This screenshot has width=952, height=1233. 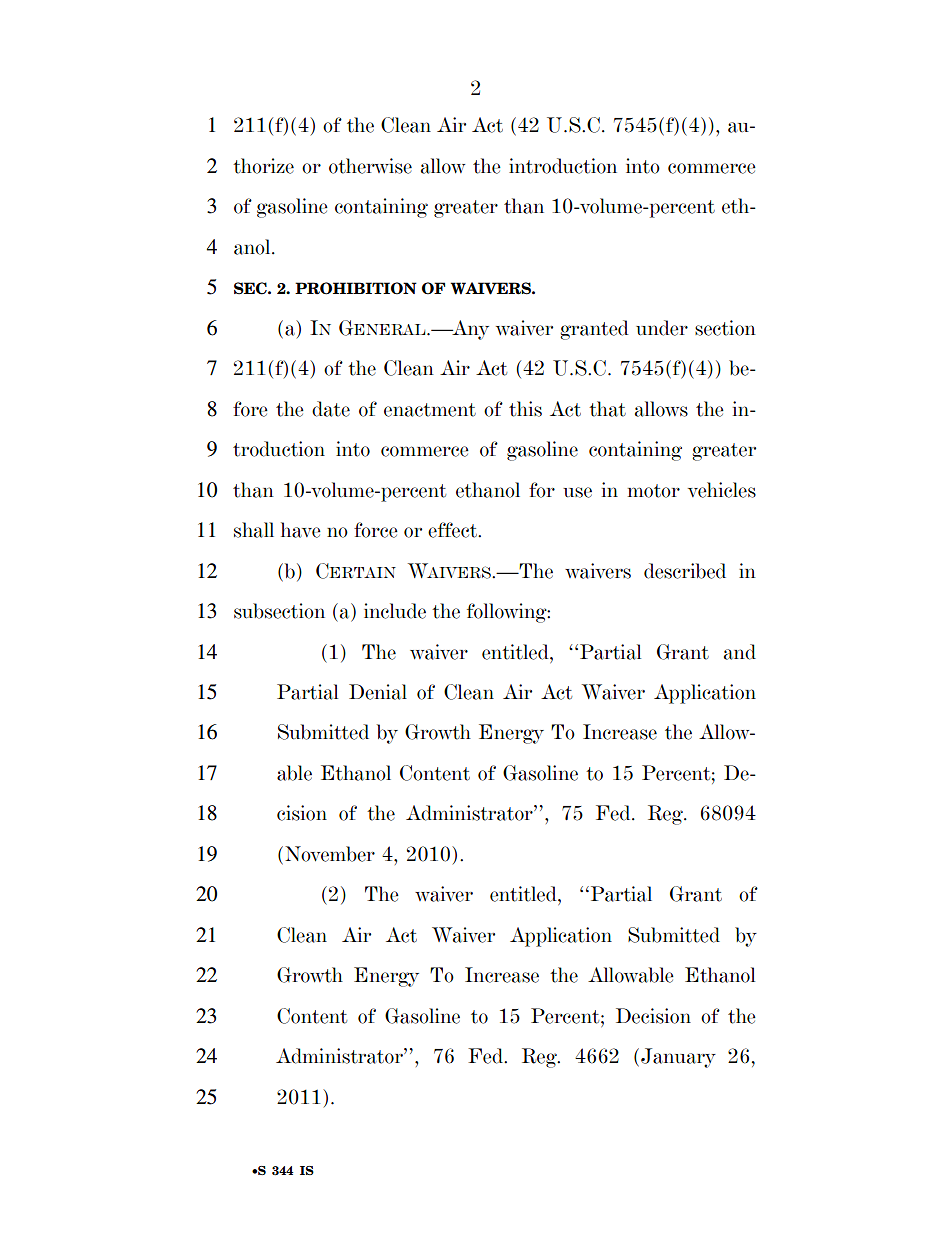 I want to click on January, so click(x=678, y=1058).
